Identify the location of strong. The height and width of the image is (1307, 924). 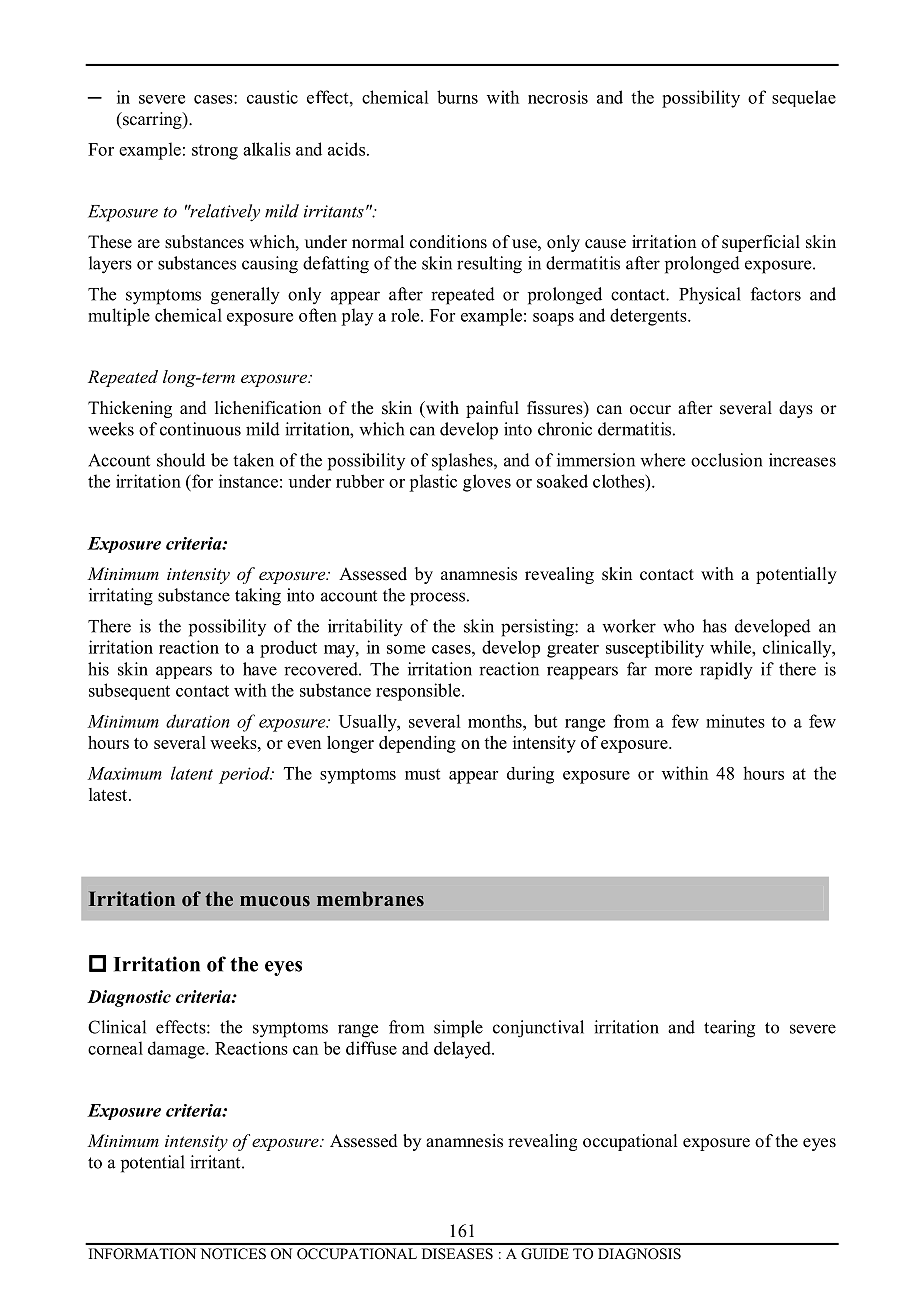
(215, 152).
